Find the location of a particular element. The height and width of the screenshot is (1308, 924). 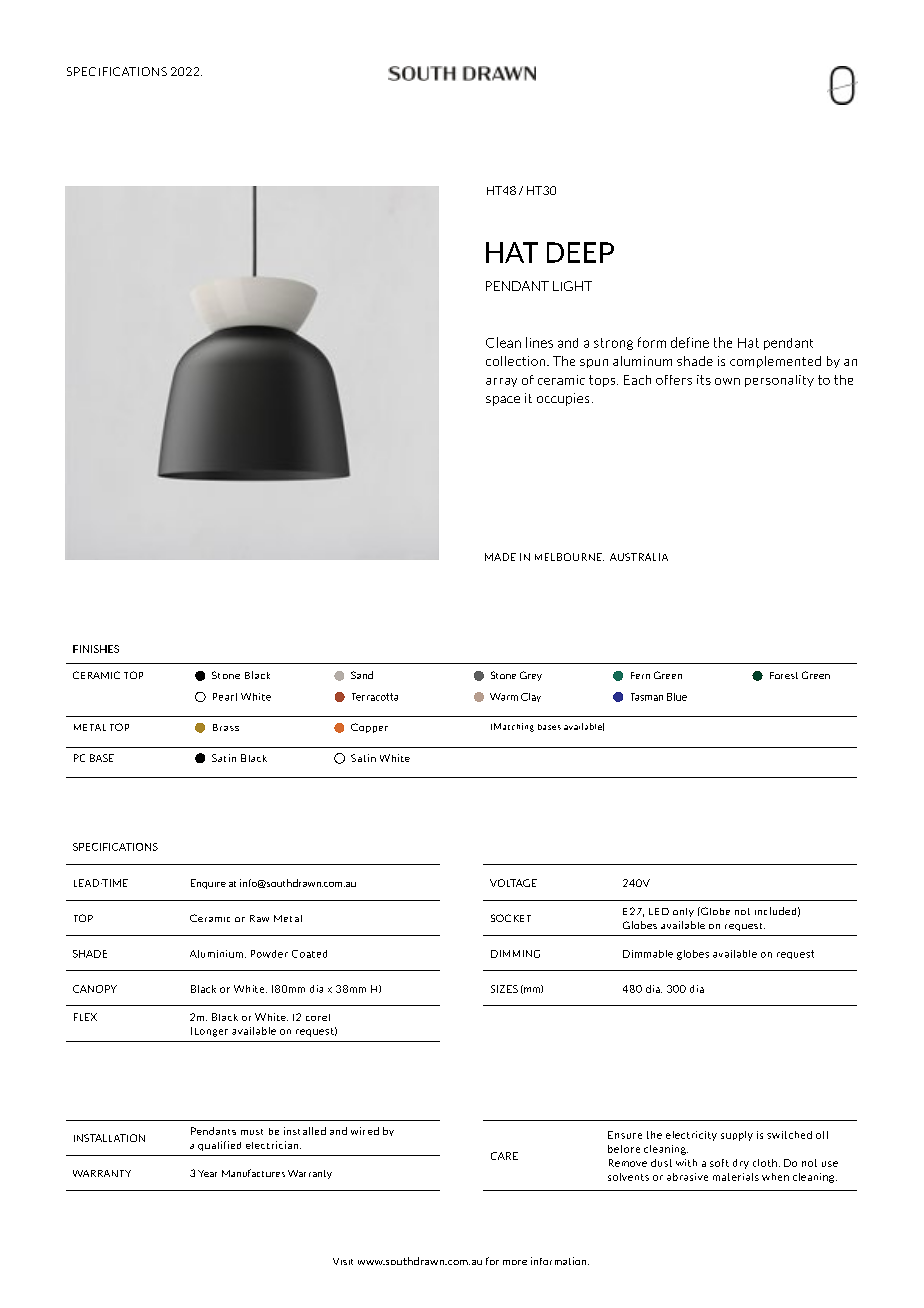

define is located at coordinates (690, 342).
